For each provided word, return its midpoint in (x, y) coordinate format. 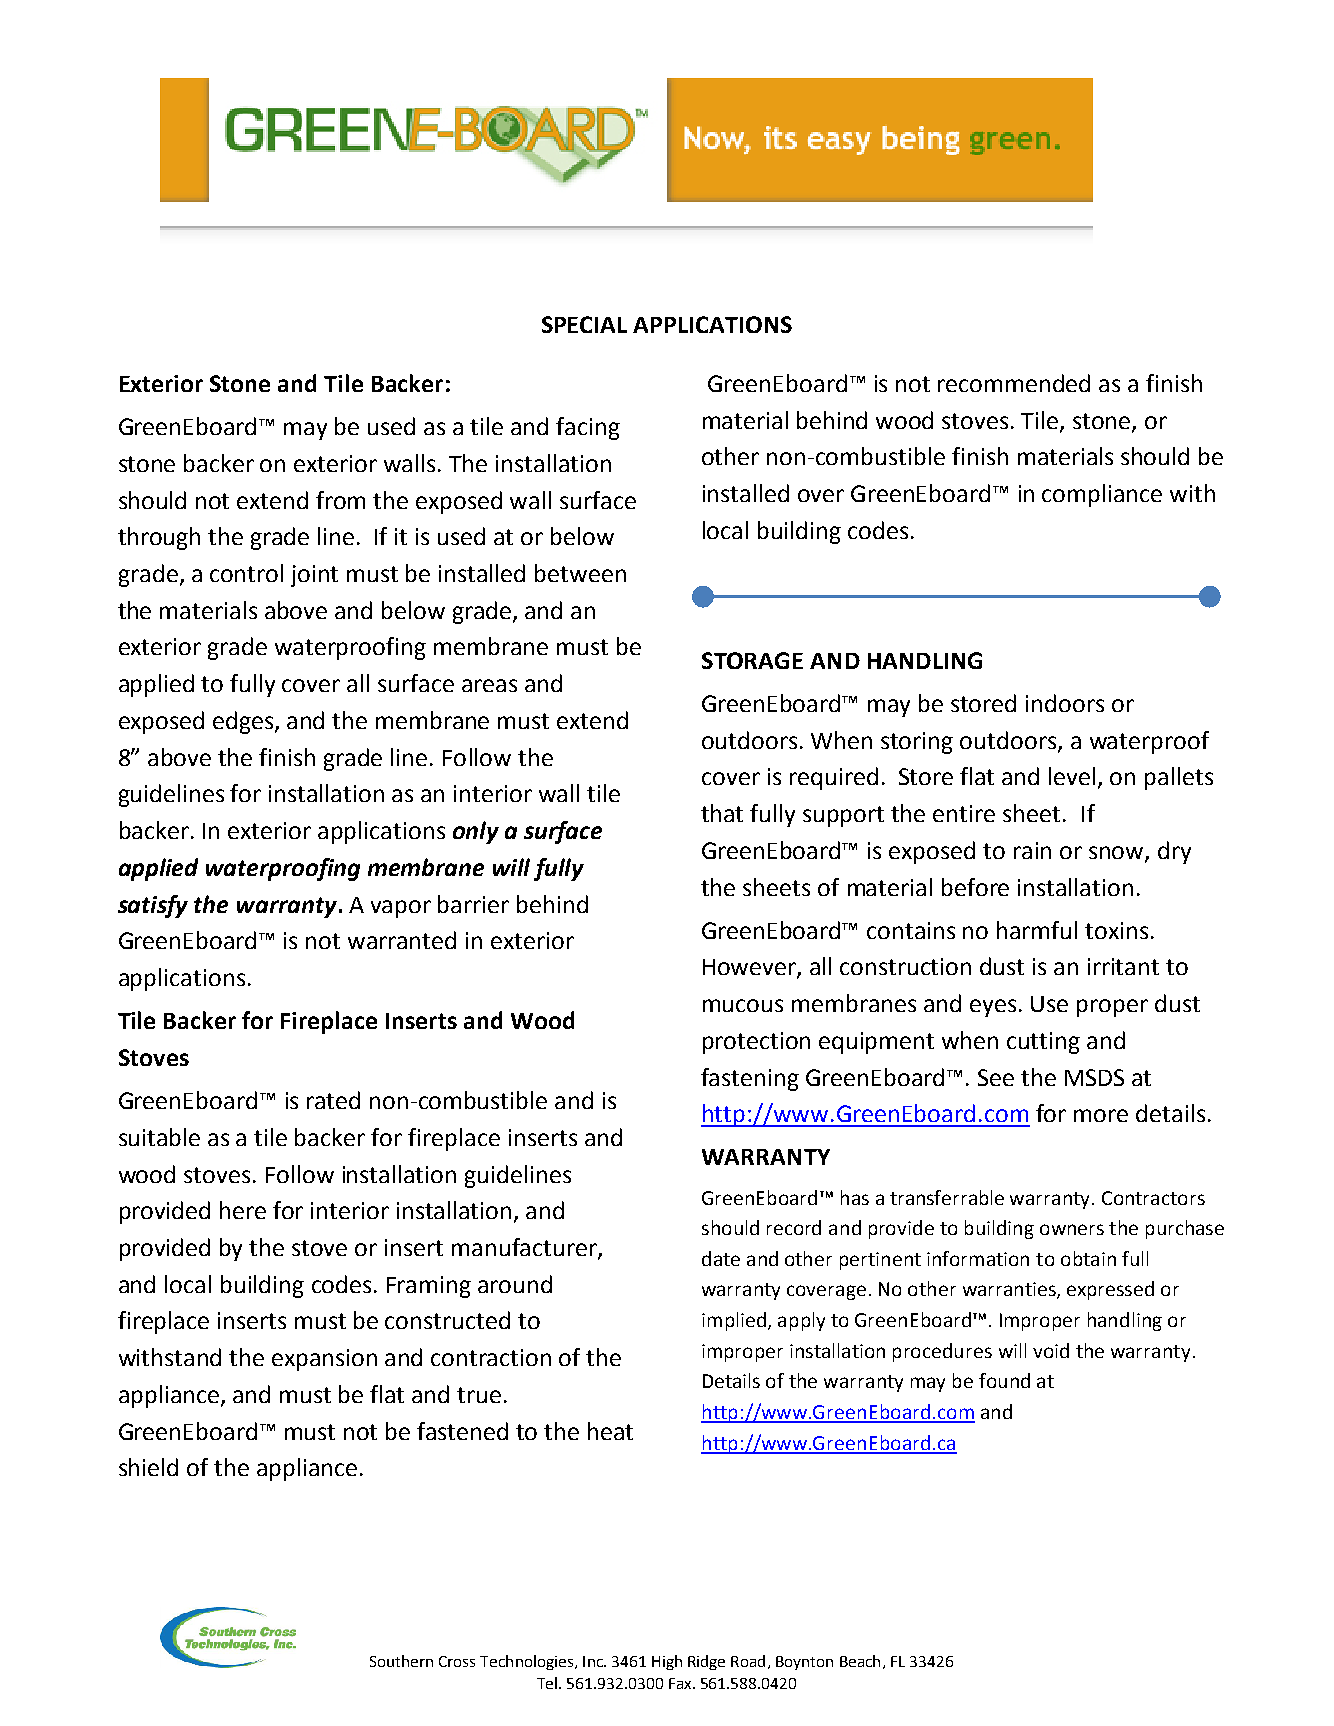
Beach (860, 1661)
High (667, 1662)
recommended (1014, 383)
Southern (401, 1661)
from (340, 500)
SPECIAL (584, 324)
